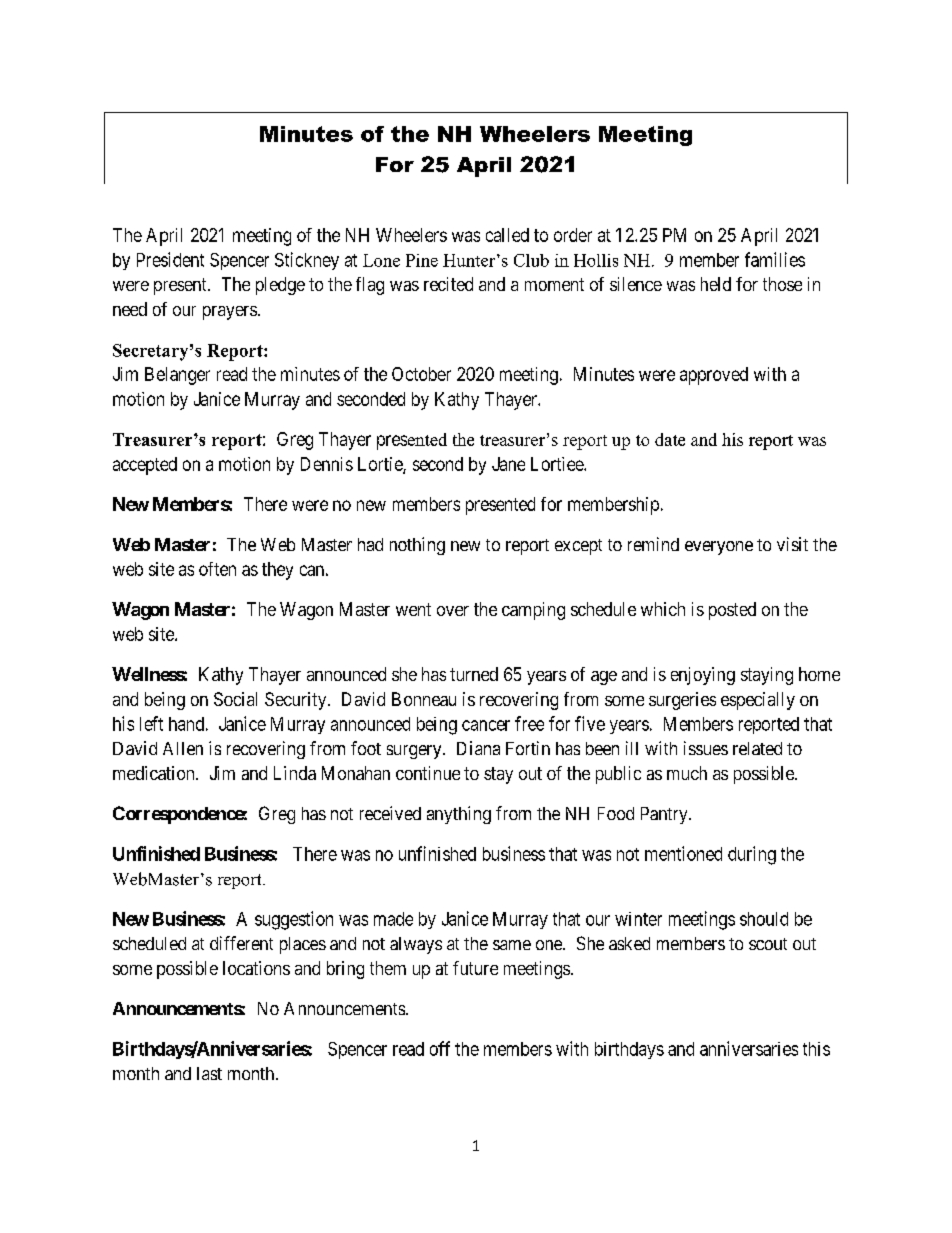 The image size is (952, 1233). Describe the element at coordinates (170, 259) in the screenshot. I see `President` at that location.
